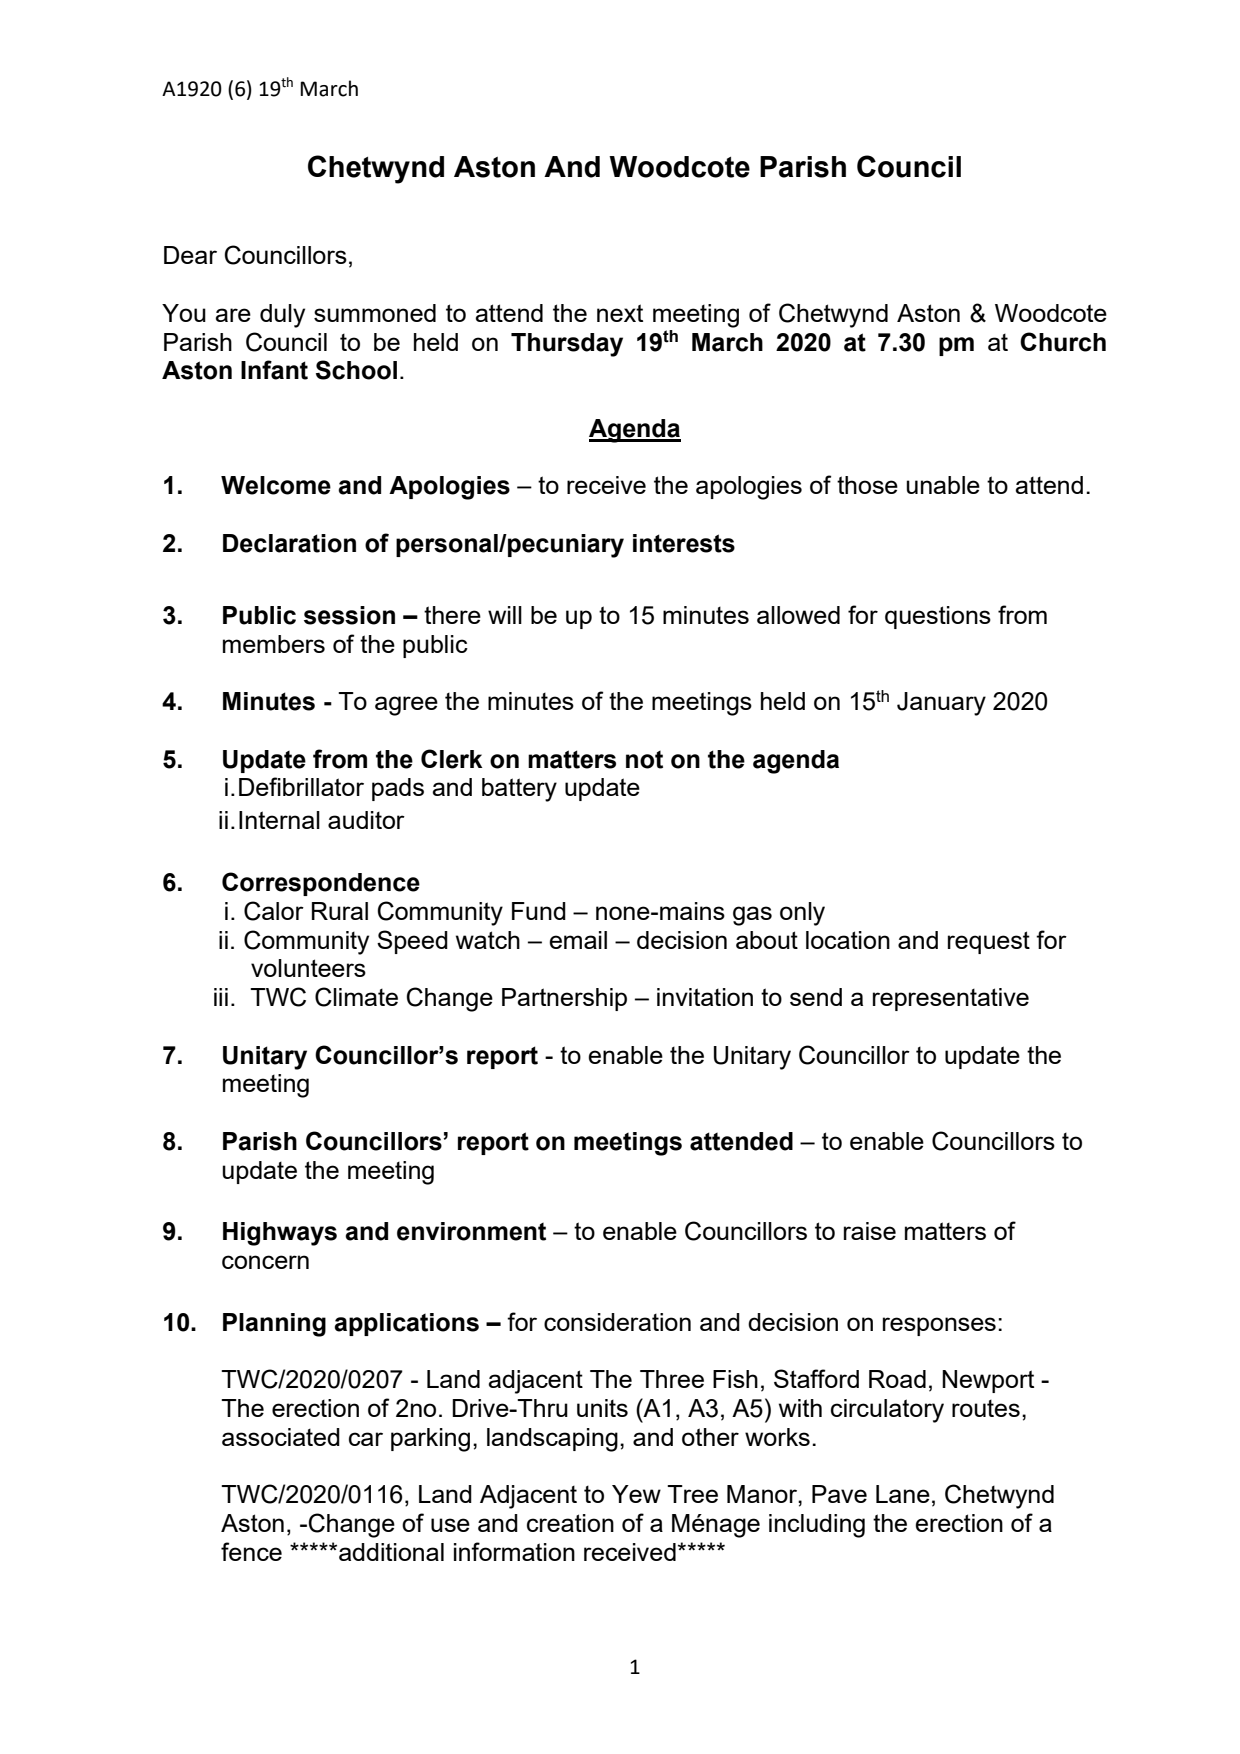 The height and width of the screenshot is (1754, 1240). I want to click on Partnership, so click(564, 999).
